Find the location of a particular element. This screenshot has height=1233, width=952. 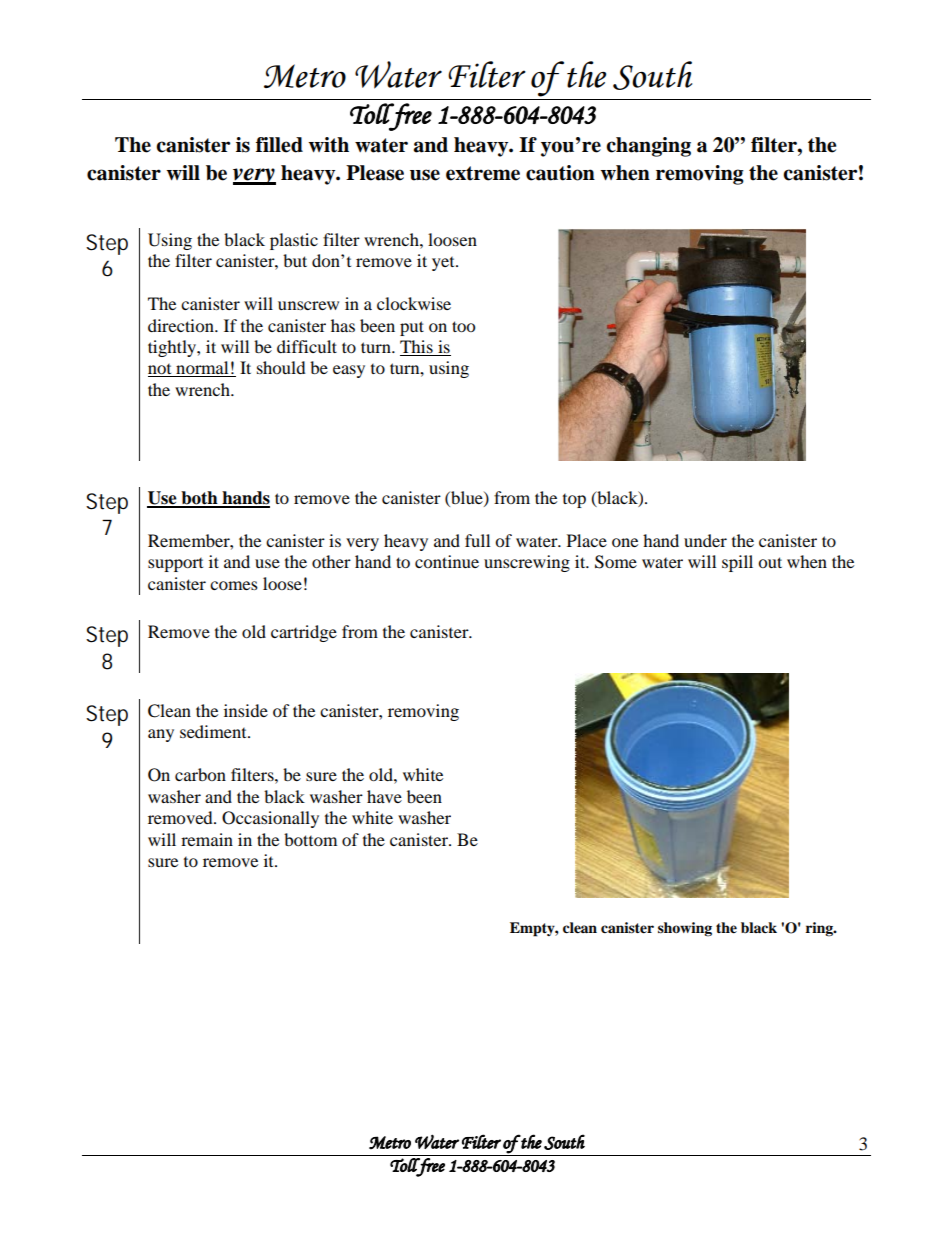

changing is located at coordinates (648, 147).
